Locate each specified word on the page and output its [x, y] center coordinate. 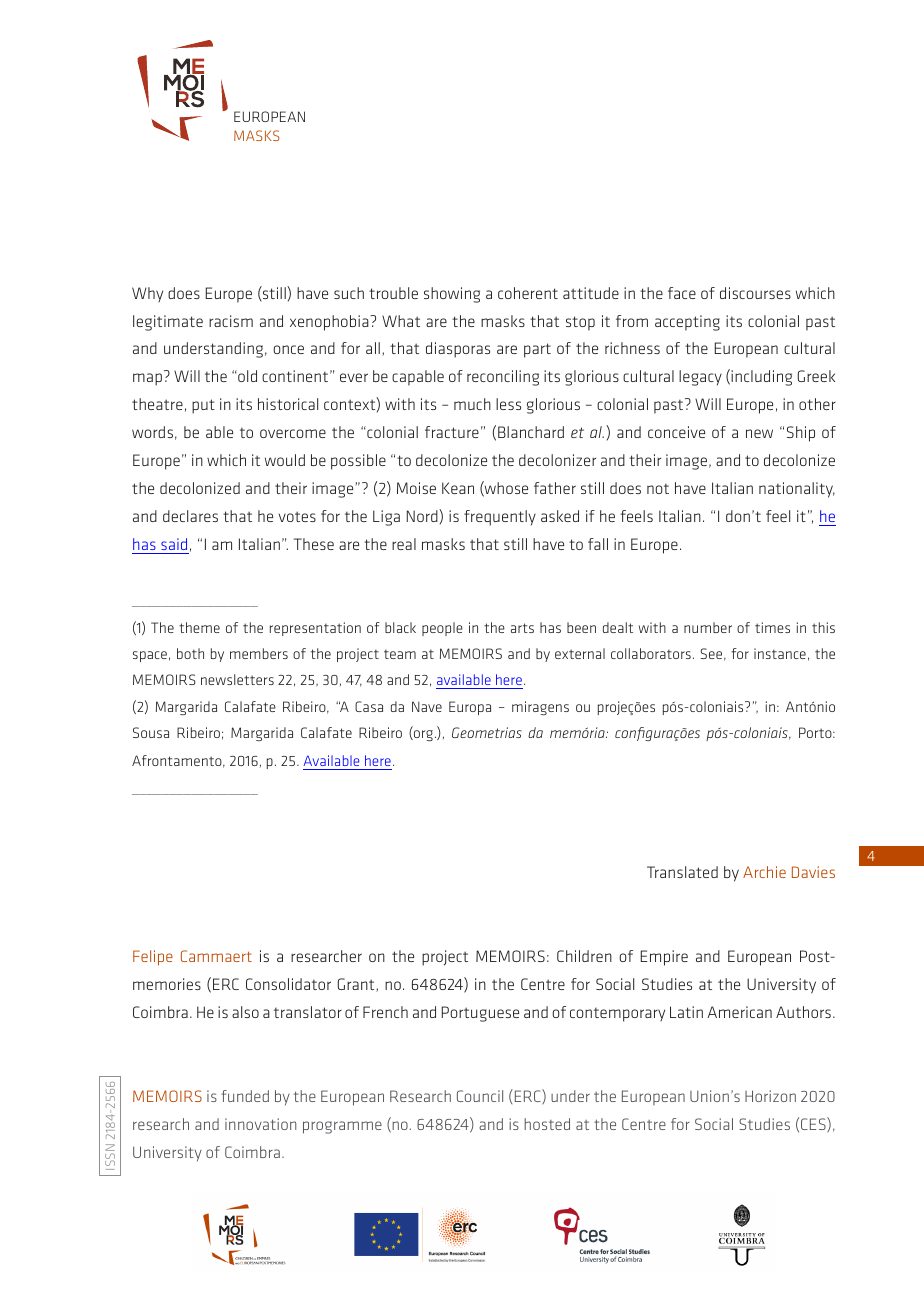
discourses [755, 293]
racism [231, 321]
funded [245, 1096]
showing [452, 295]
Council [480, 1096]
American [739, 1012]
